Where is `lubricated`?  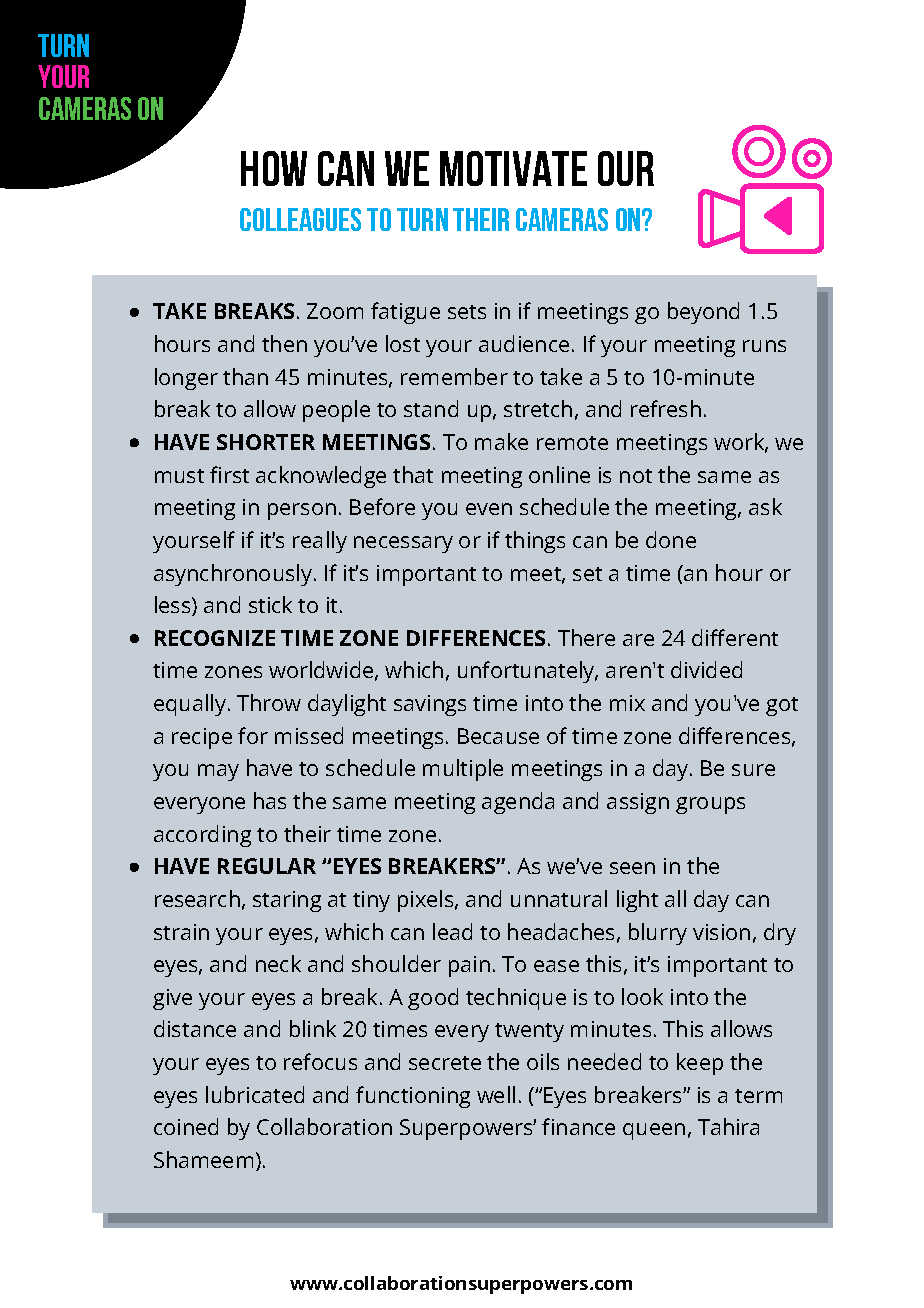
lubricated is located at coordinates (255, 1094).
